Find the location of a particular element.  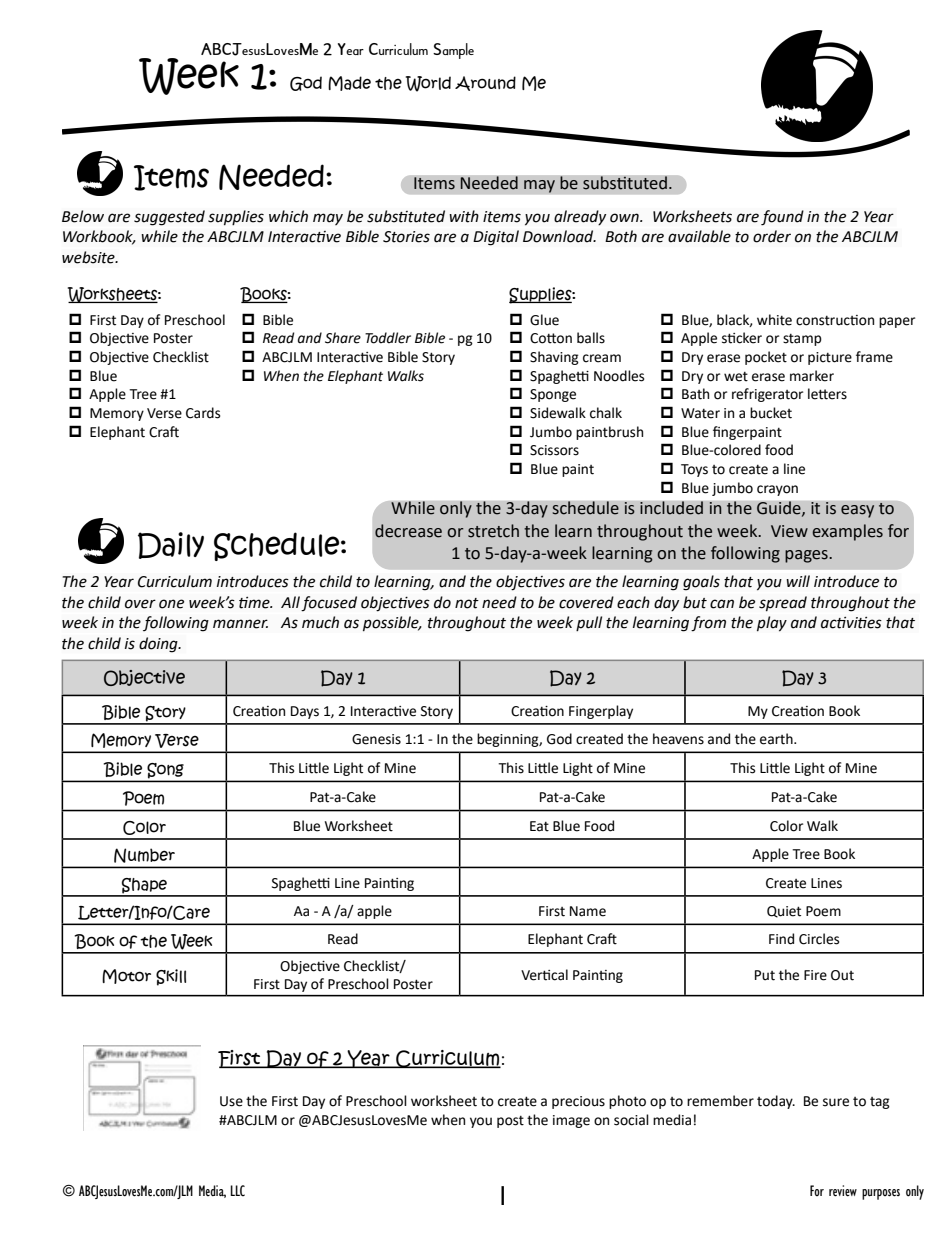

earth is located at coordinates (777, 739).
